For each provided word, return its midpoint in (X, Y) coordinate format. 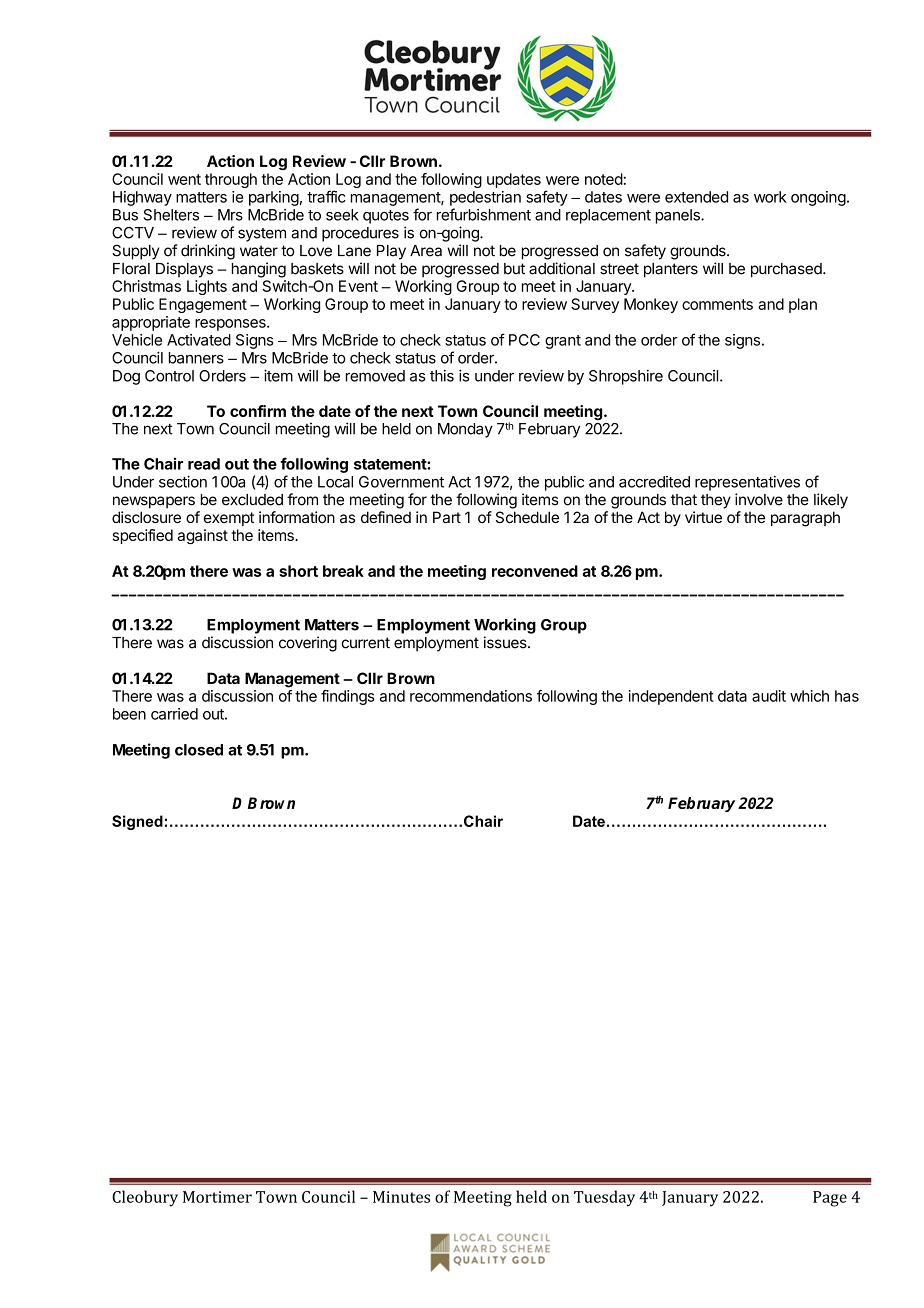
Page (830, 1199)
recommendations (471, 696)
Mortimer (217, 1197)
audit (769, 696)
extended (696, 197)
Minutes (401, 1197)
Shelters (171, 215)
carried (174, 714)
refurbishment (484, 214)
